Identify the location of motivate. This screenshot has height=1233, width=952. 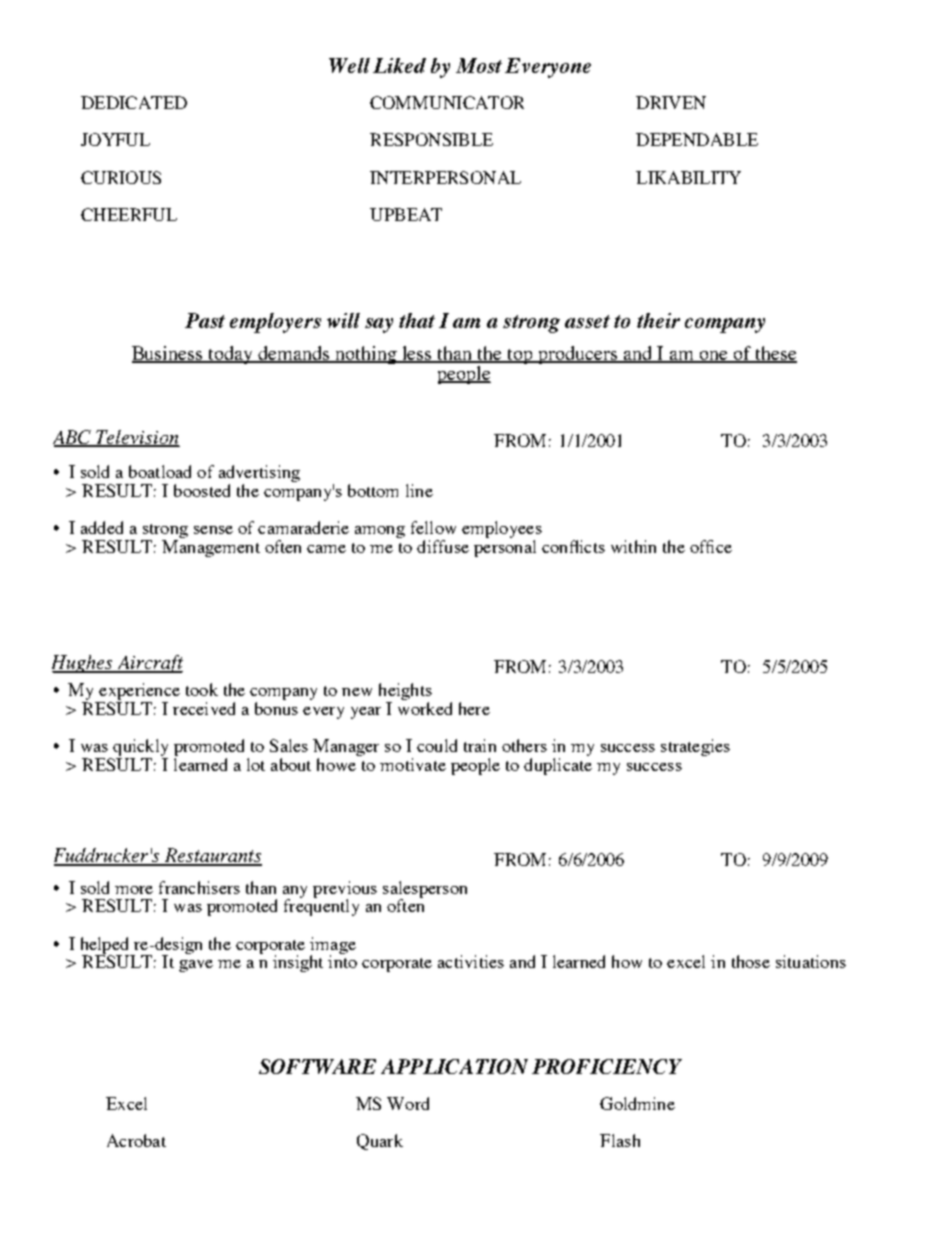
(413, 764).
